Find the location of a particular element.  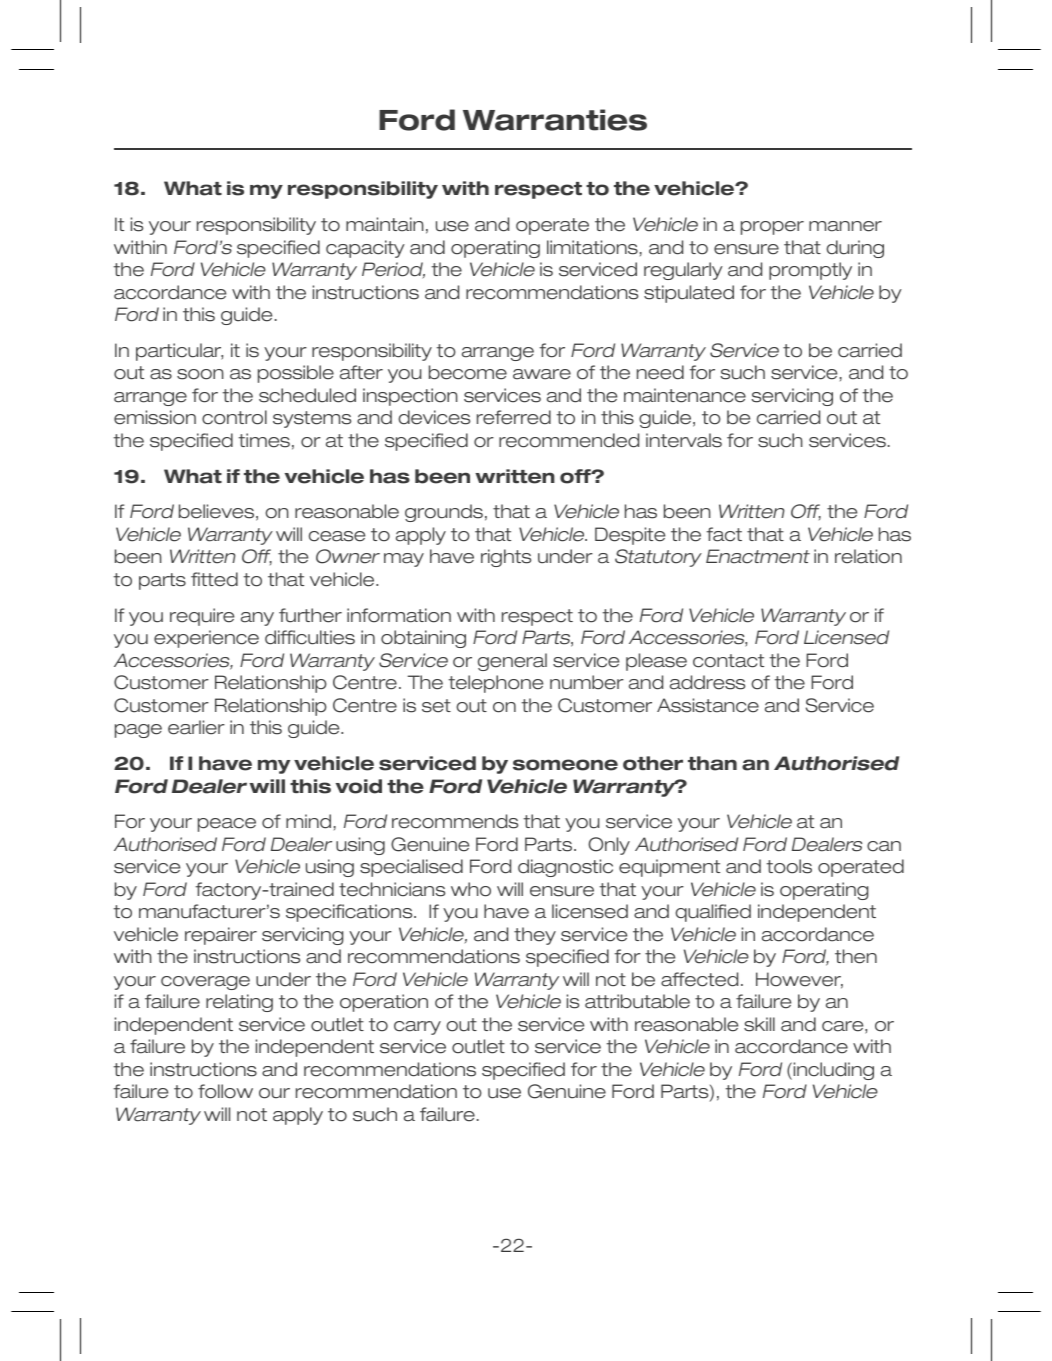

telephone is located at coordinates (495, 684).
